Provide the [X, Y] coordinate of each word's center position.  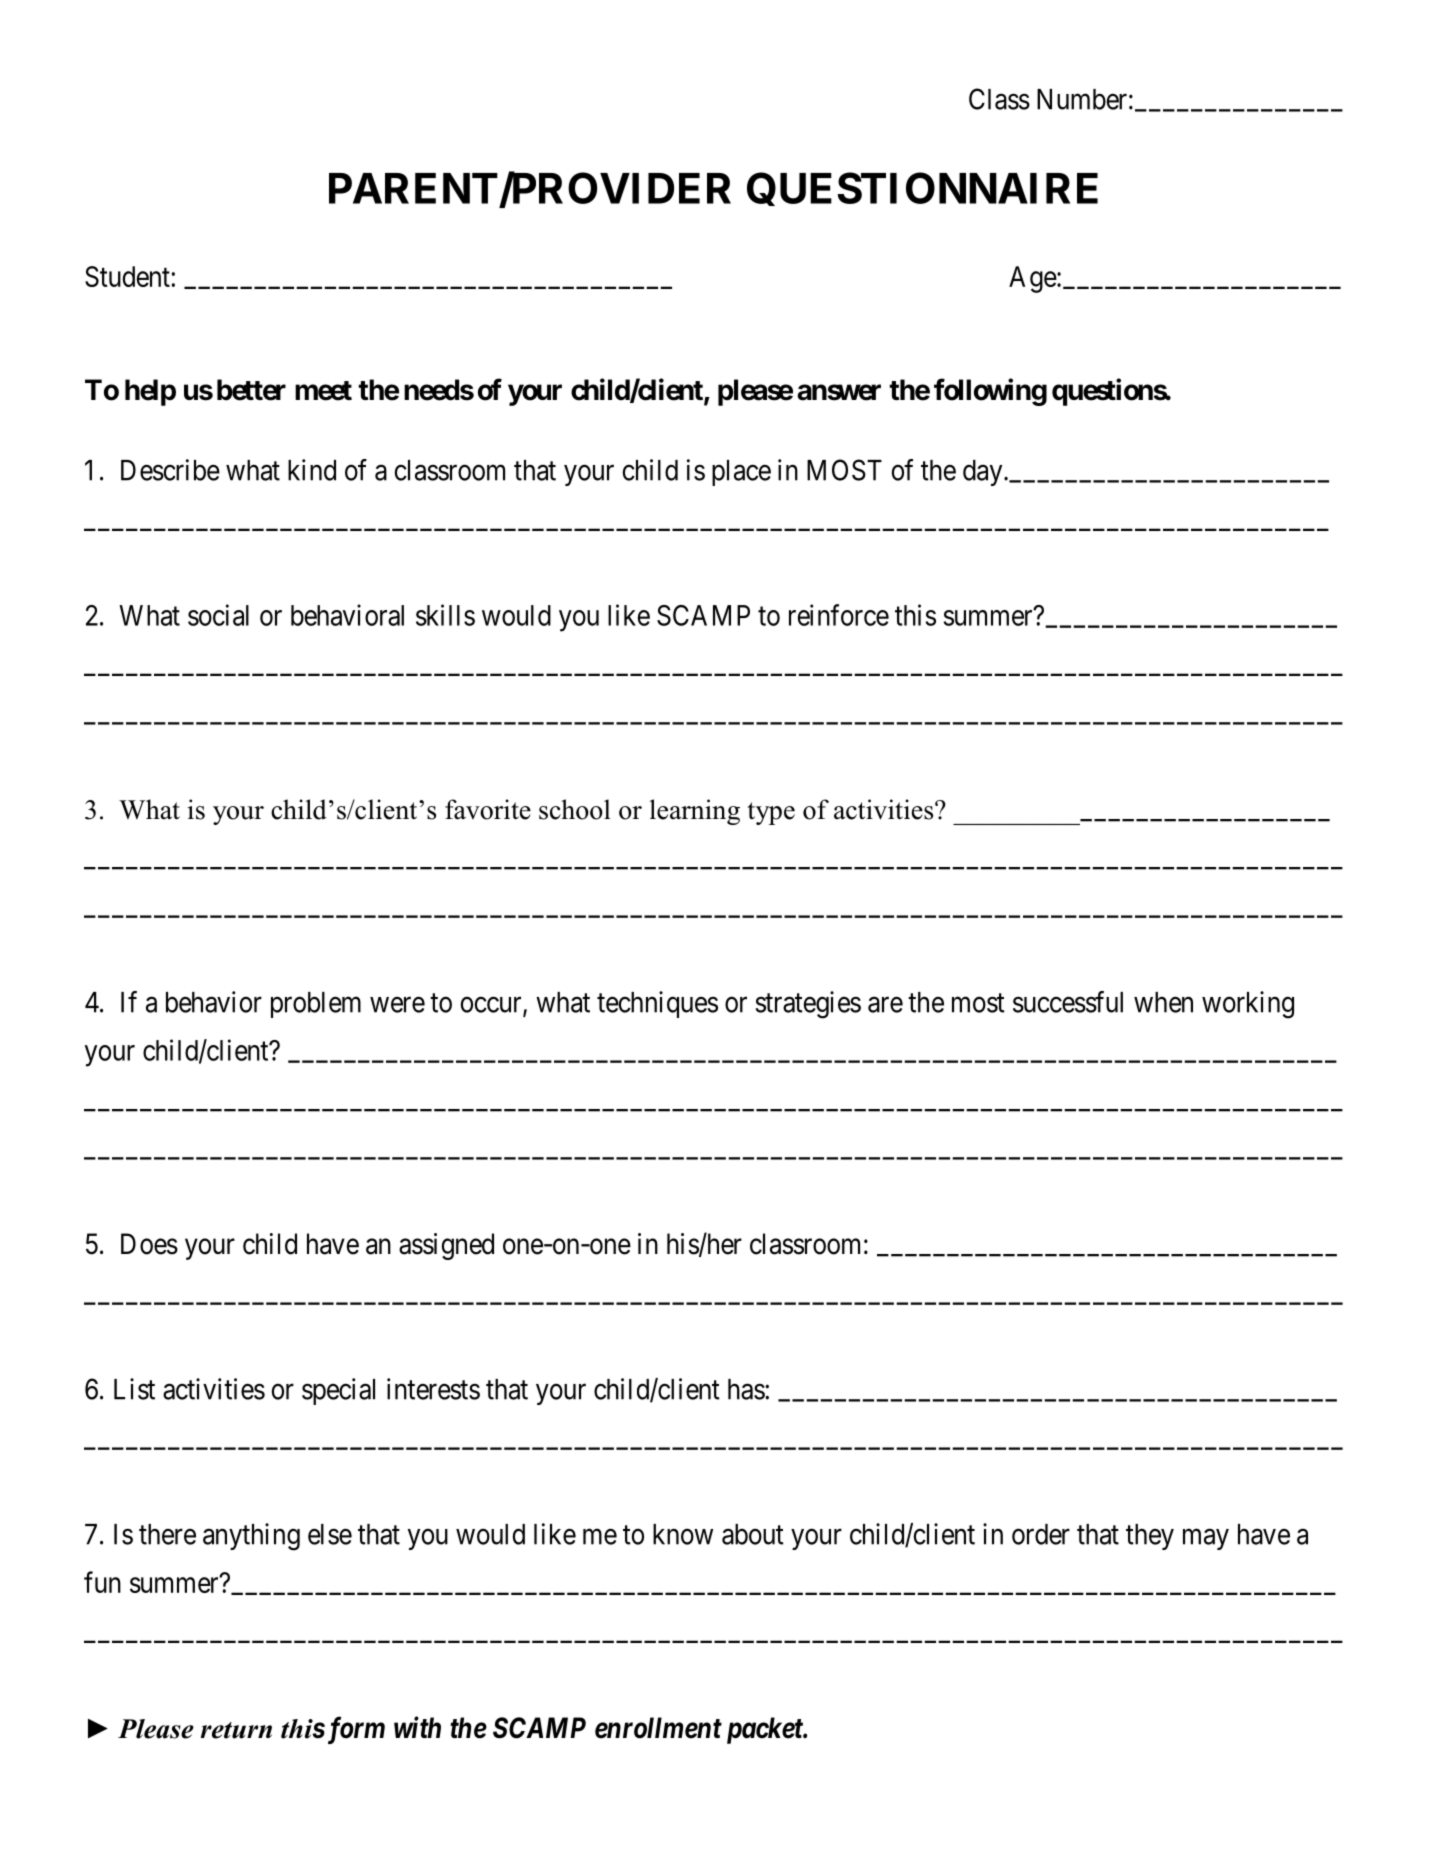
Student [127, 276]
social [218, 615]
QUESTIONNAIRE [922, 189]
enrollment [658, 1728]
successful [1068, 1002]
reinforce [839, 615]
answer [839, 392]
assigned [446, 1246]
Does [149, 1244]
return [236, 1730]
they [1150, 1537]
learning [695, 812]
